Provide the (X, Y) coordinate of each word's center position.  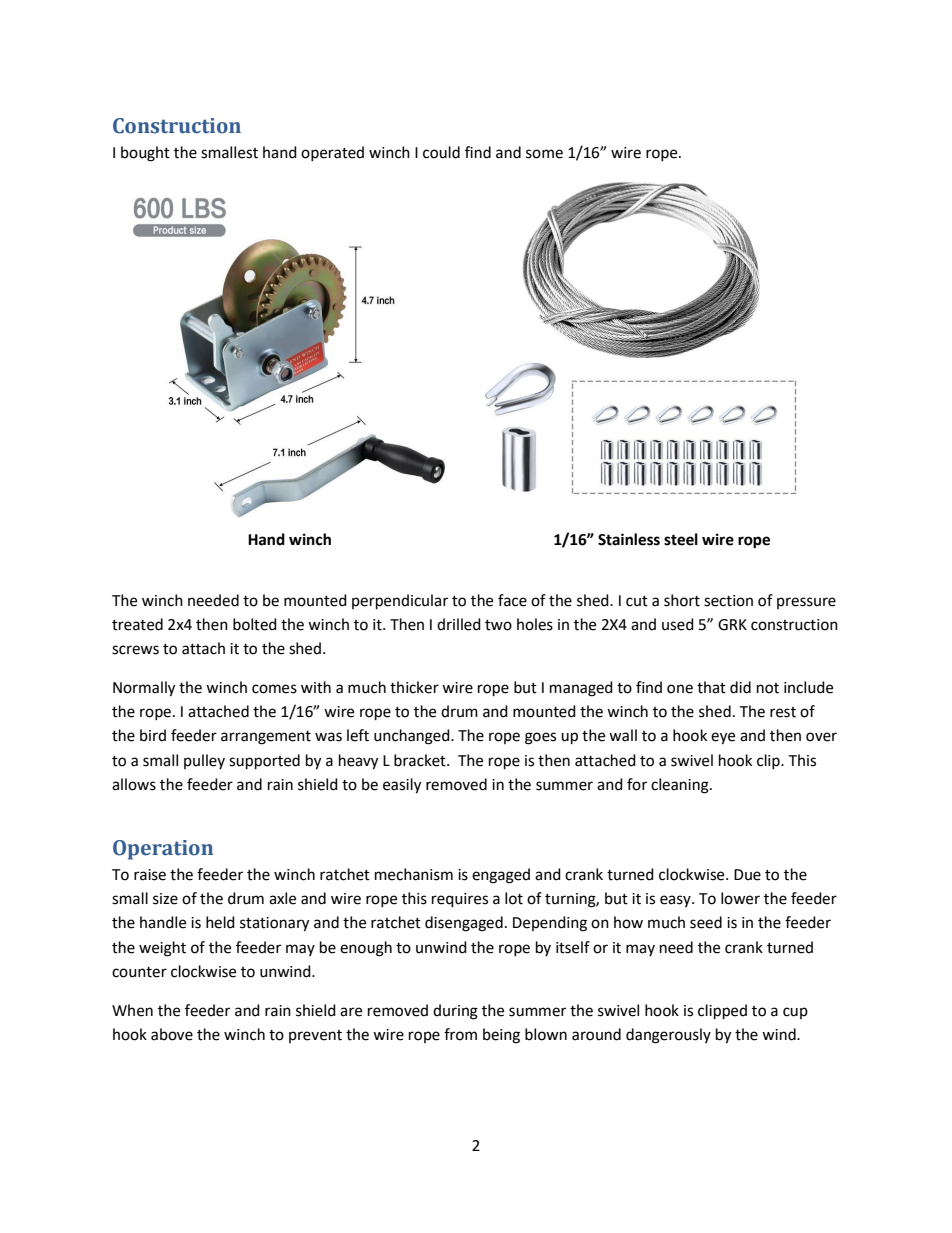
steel (681, 539)
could (441, 152)
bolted (255, 624)
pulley (204, 761)
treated (137, 624)
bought (145, 154)
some (544, 154)
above (172, 1034)
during (455, 1012)
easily (402, 786)
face (512, 600)
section (728, 601)
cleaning (681, 786)
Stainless (629, 539)
